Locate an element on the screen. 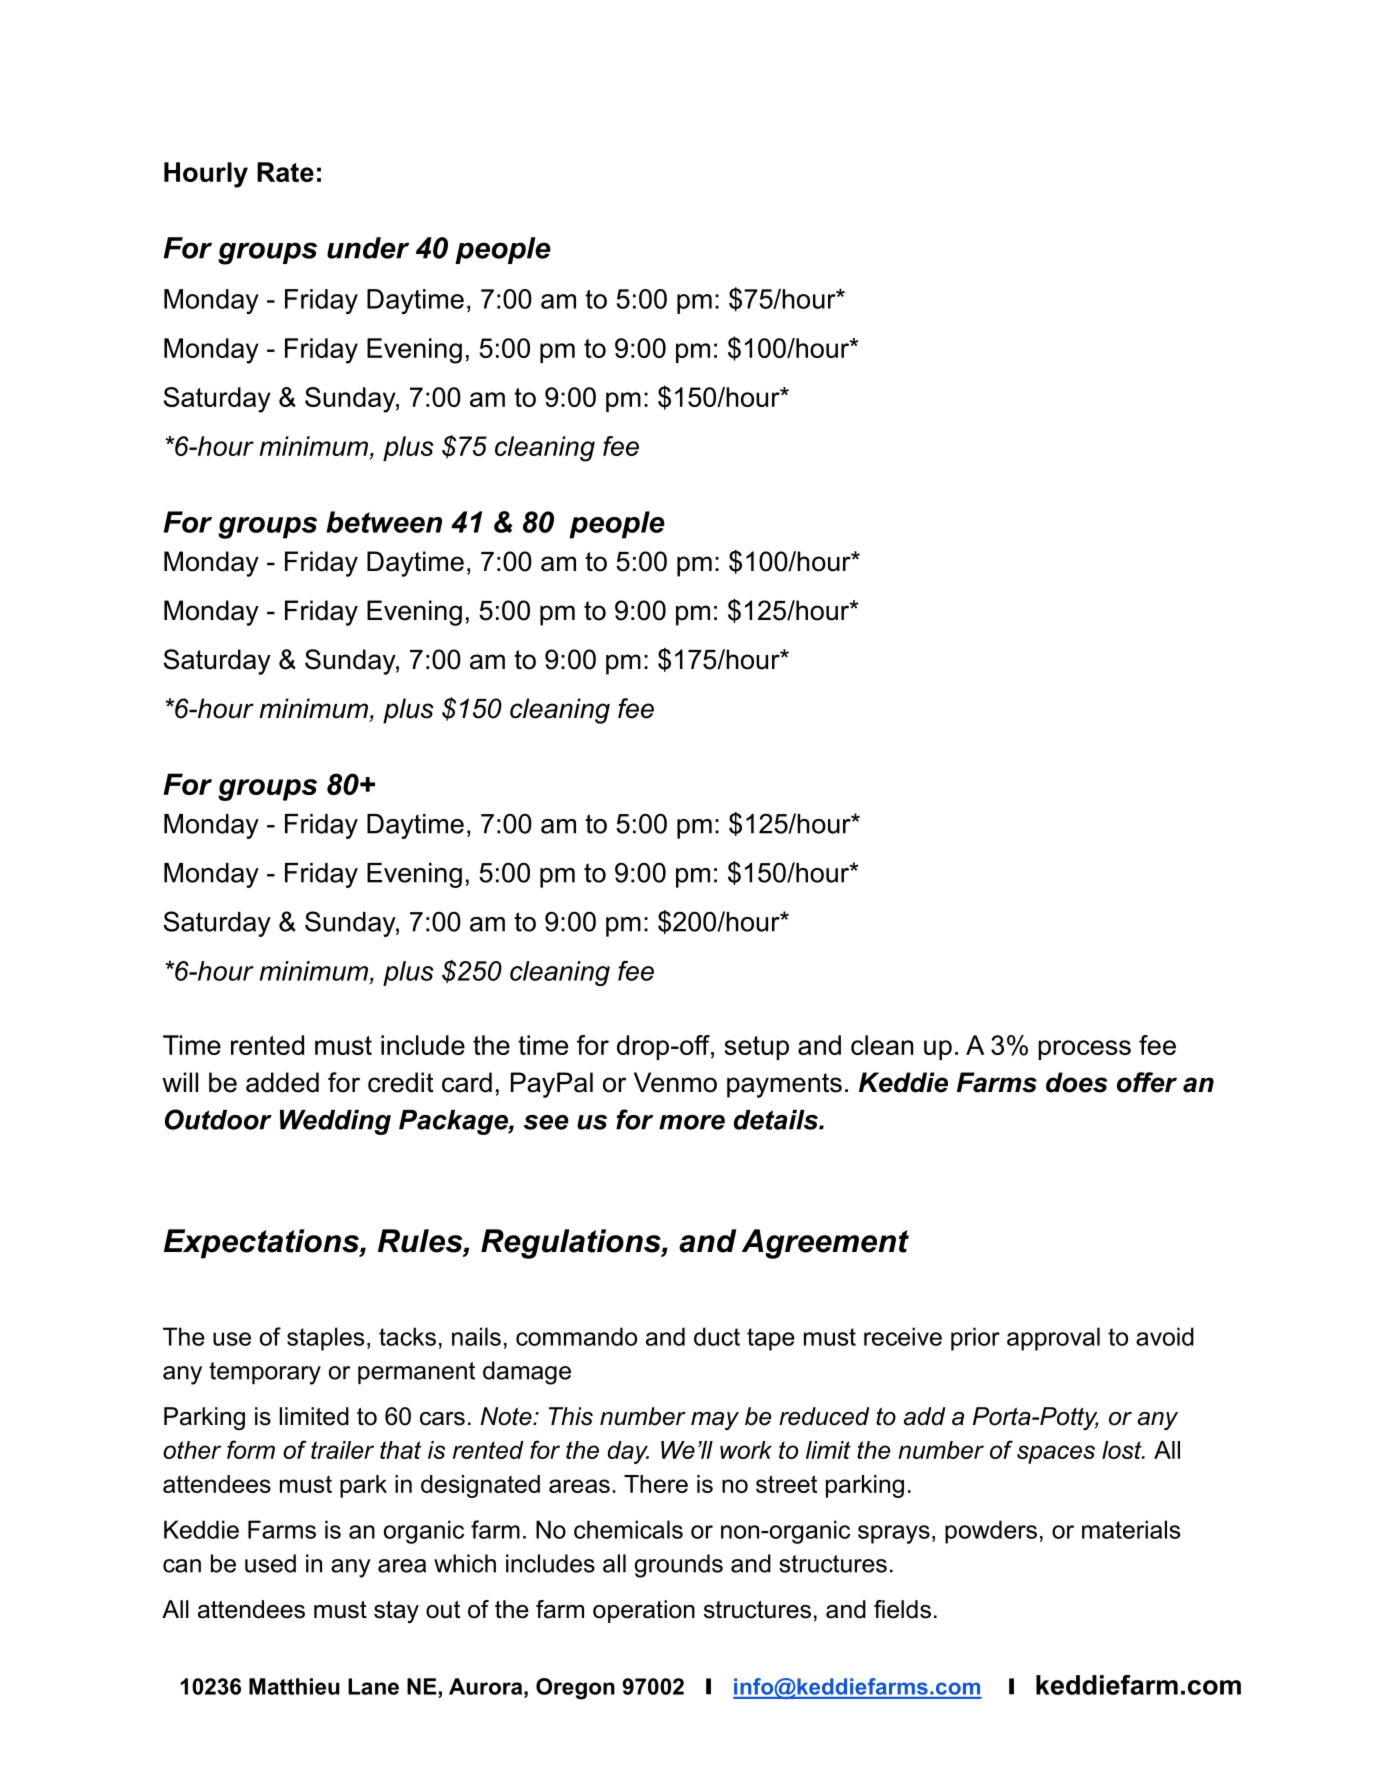 The image size is (1381, 1787). added is located at coordinates (282, 1082).
